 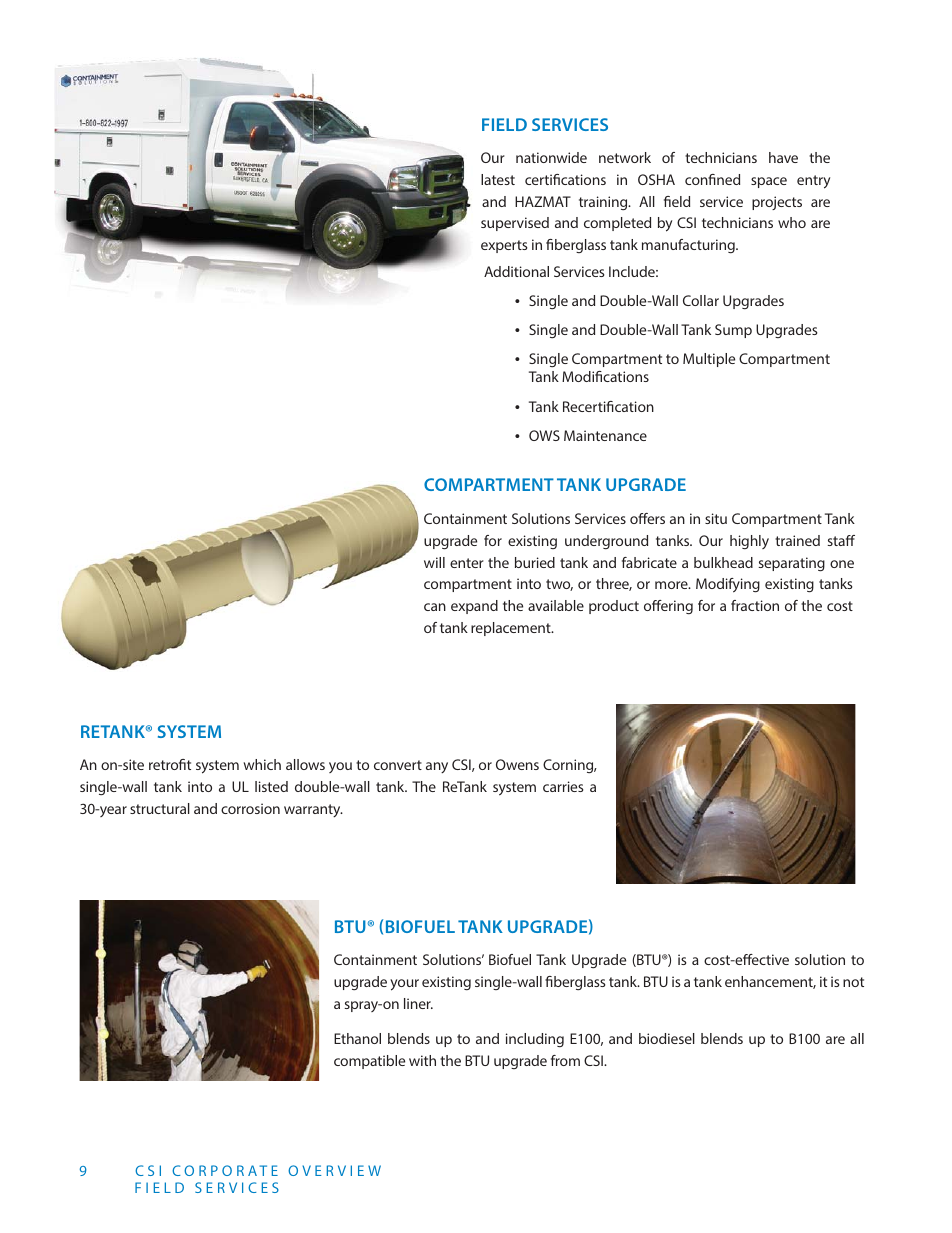 I want to click on can, so click(x=435, y=607).
